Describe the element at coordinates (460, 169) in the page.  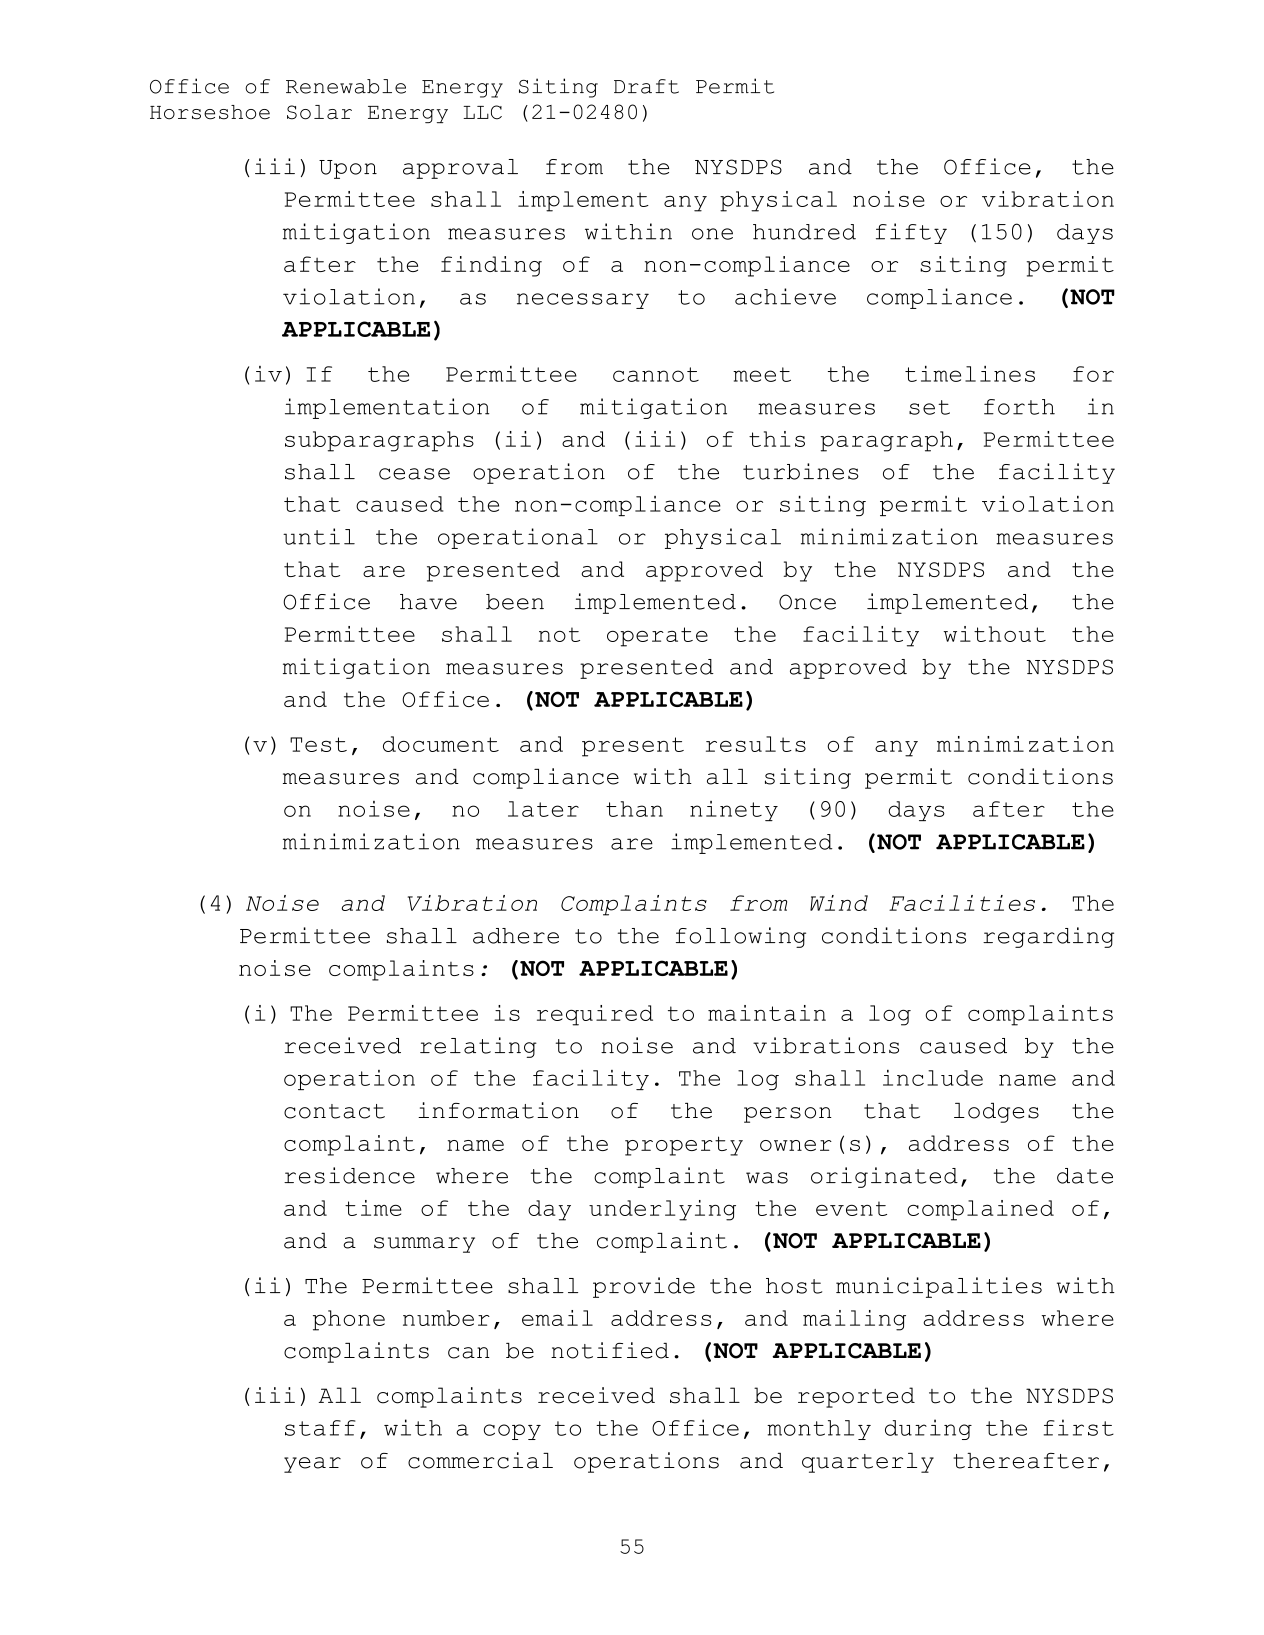
I see `approval` at that location.
